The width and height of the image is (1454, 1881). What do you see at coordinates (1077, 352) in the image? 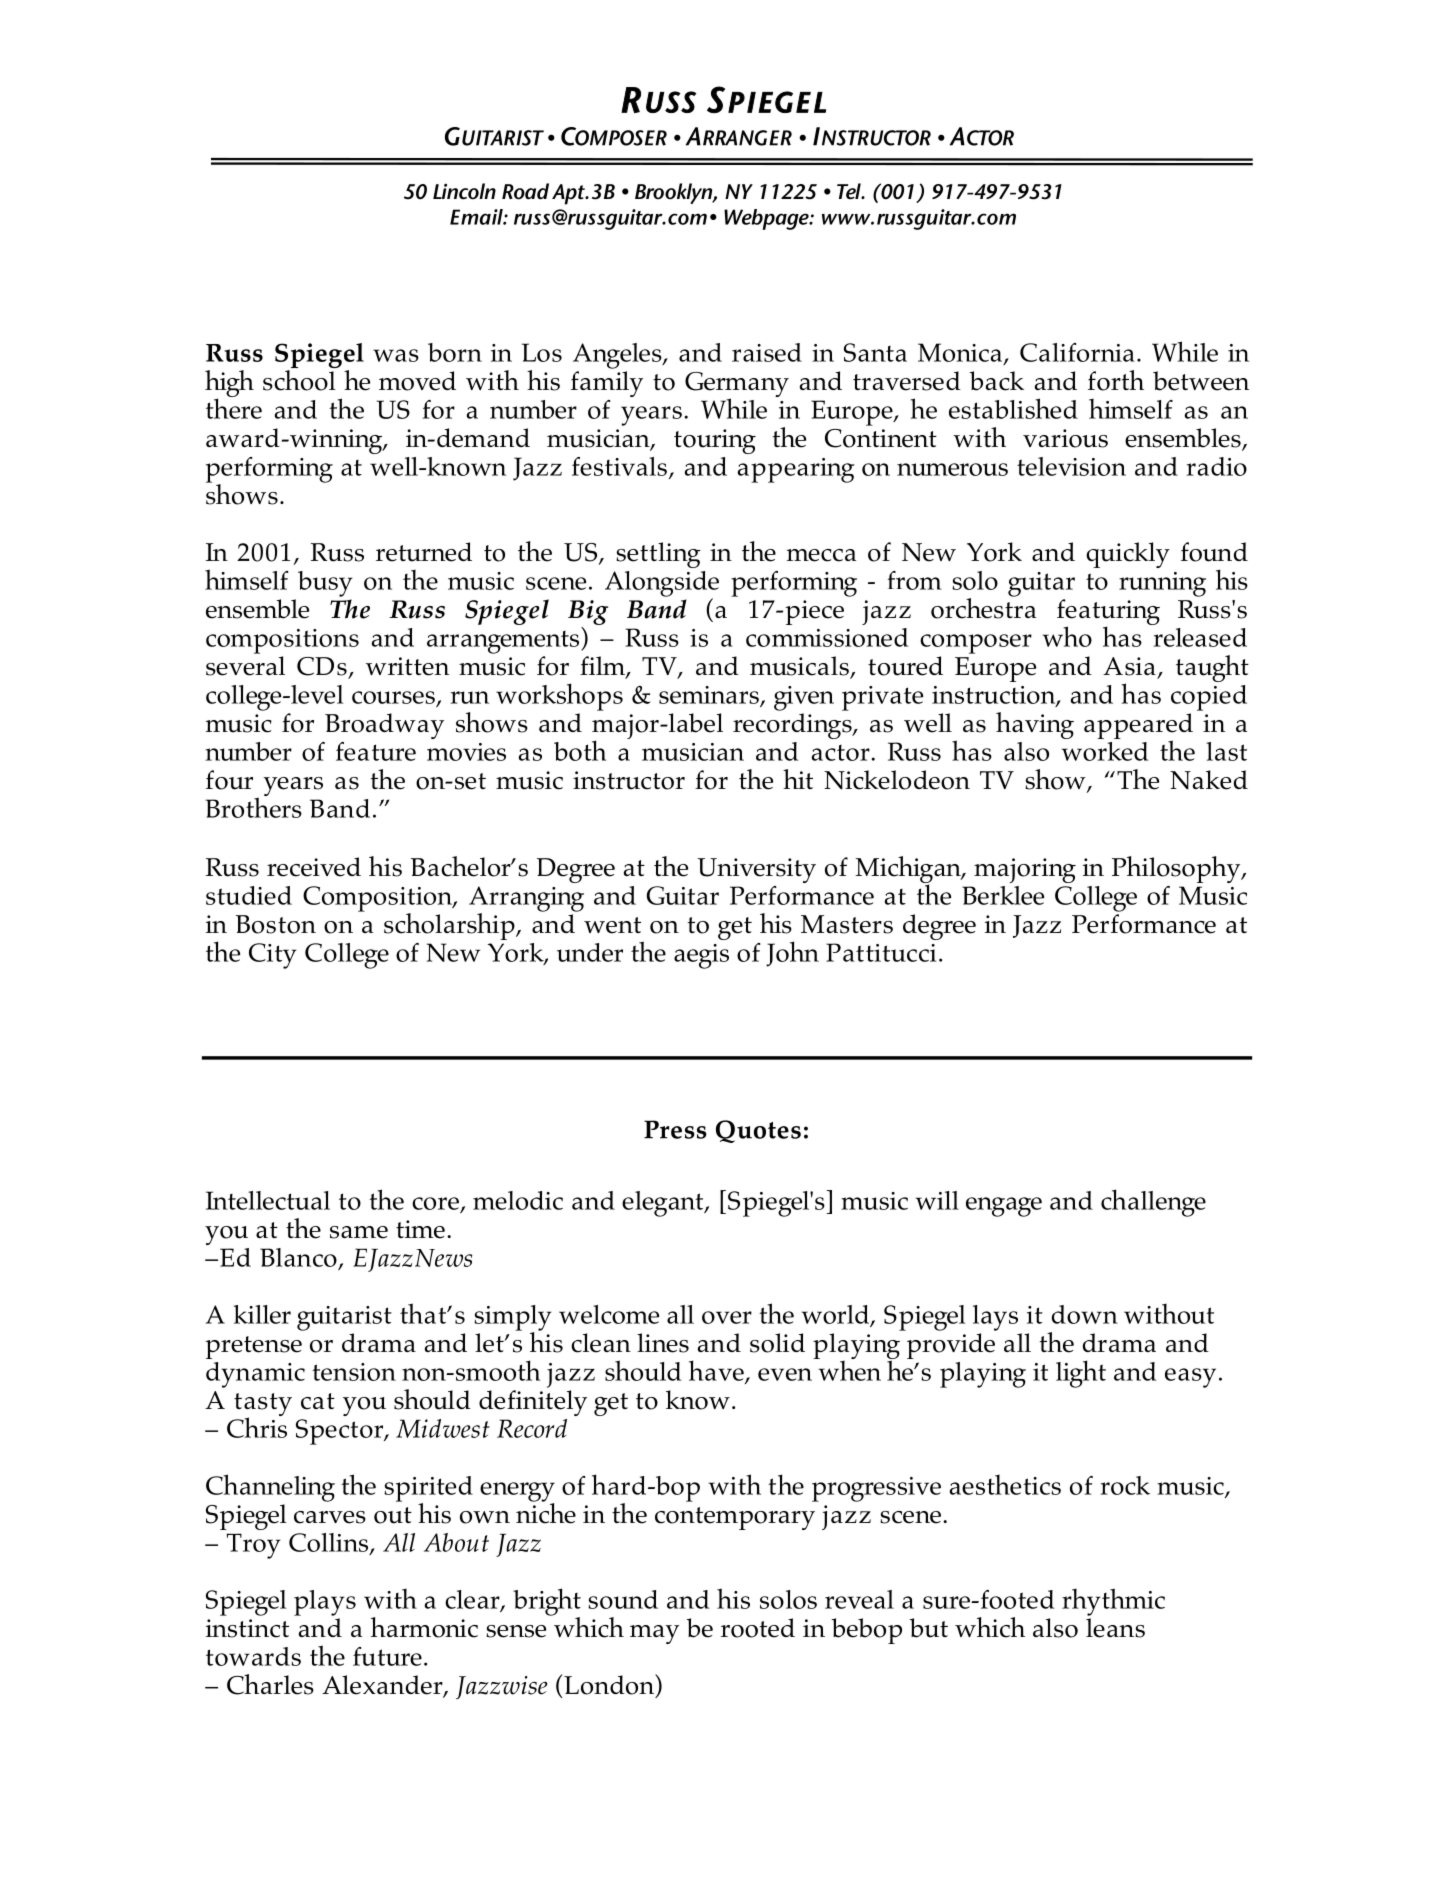
I see `California` at bounding box center [1077, 352].
